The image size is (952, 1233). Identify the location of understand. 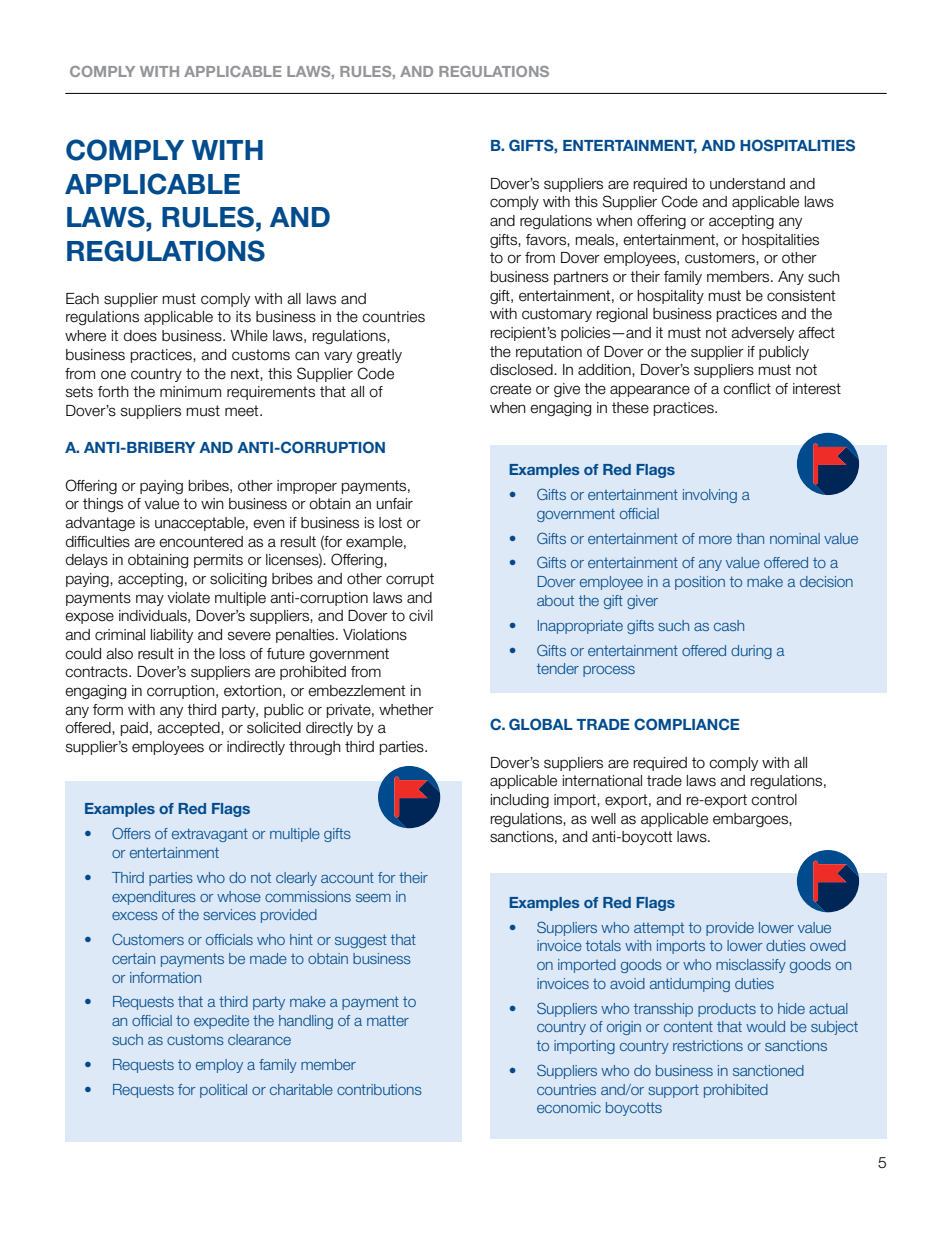
(747, 184).
